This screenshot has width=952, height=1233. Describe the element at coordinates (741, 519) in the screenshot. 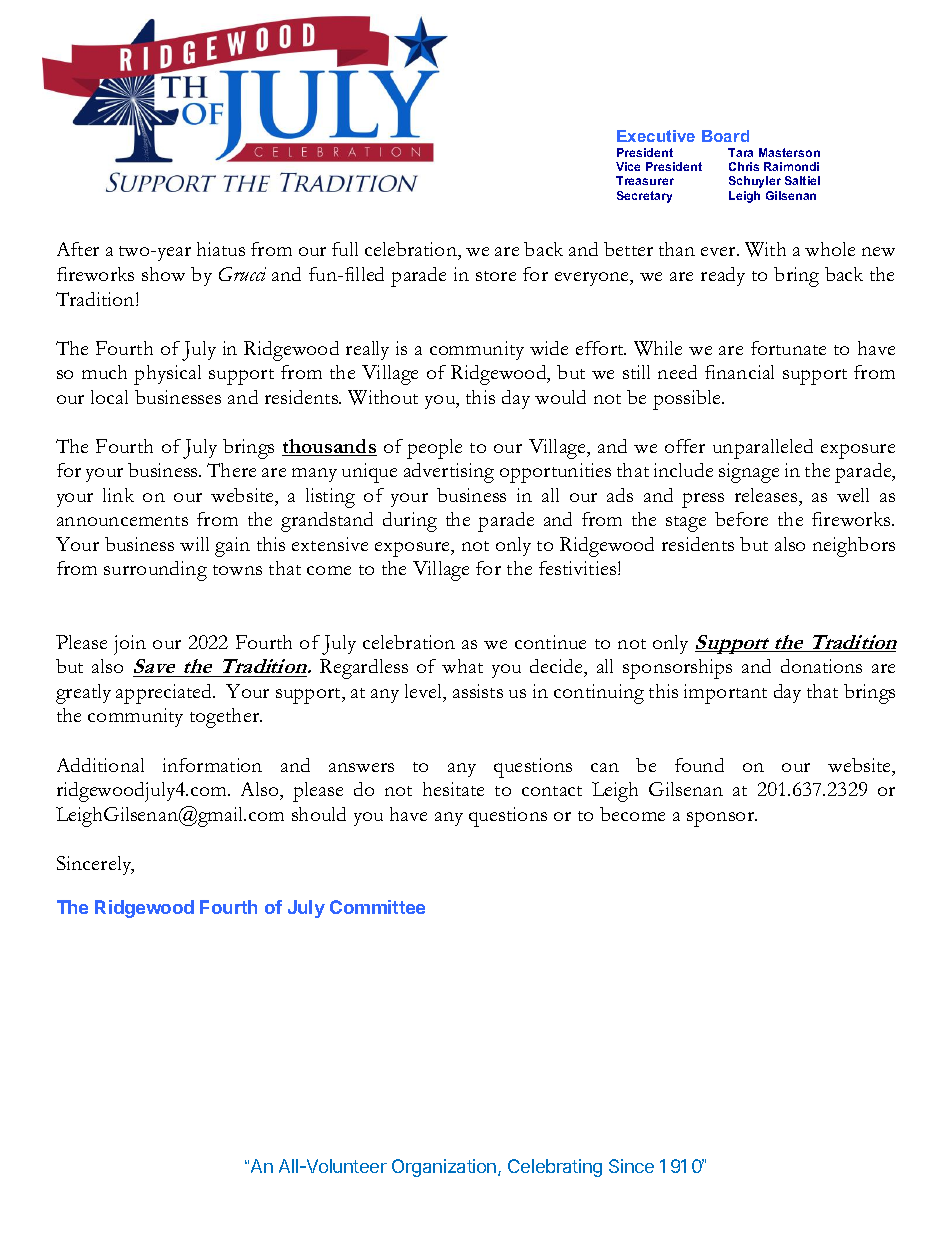

I see `before` at that location.
